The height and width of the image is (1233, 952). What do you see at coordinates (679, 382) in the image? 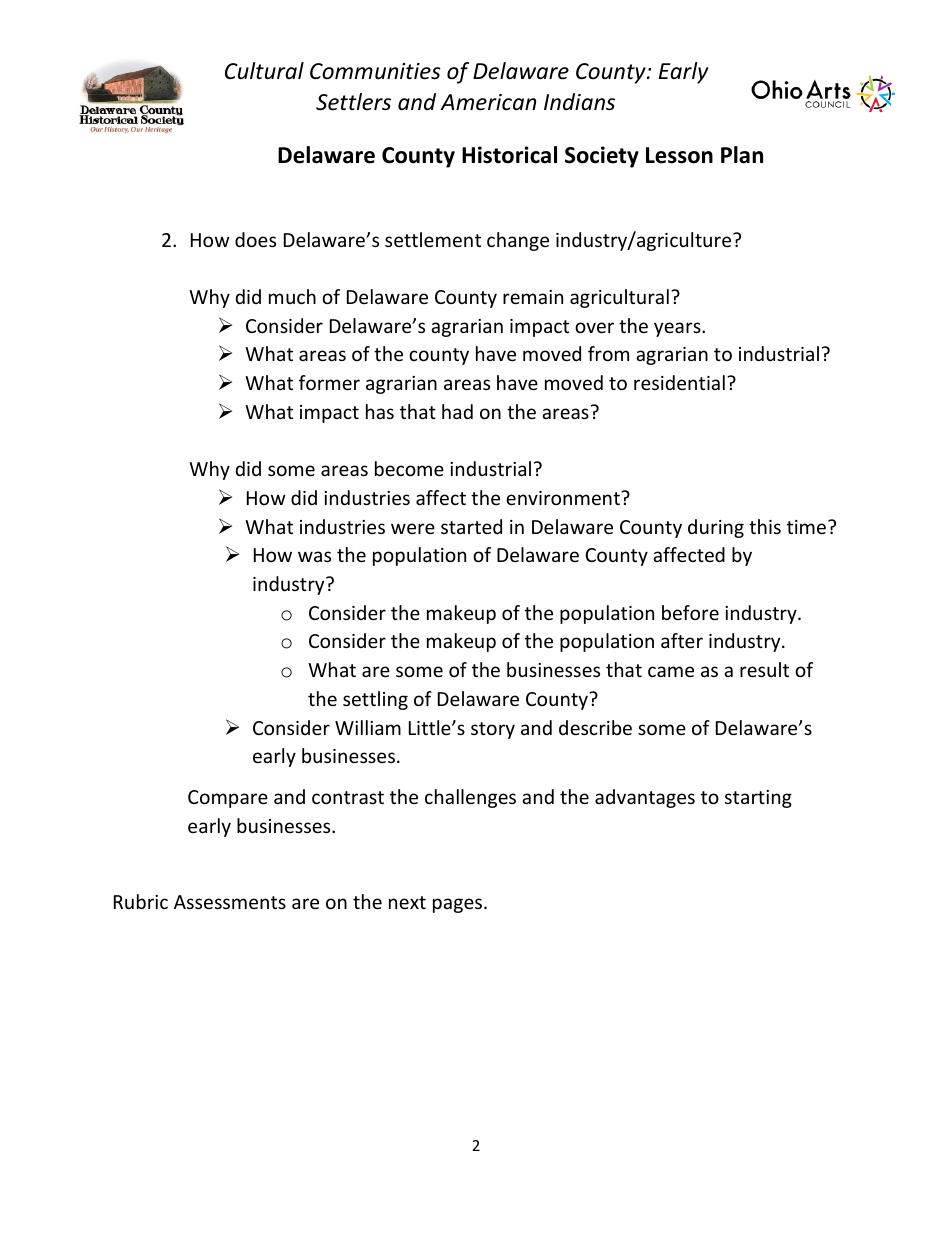
I see `residential` at bounding box center [679, 382].
